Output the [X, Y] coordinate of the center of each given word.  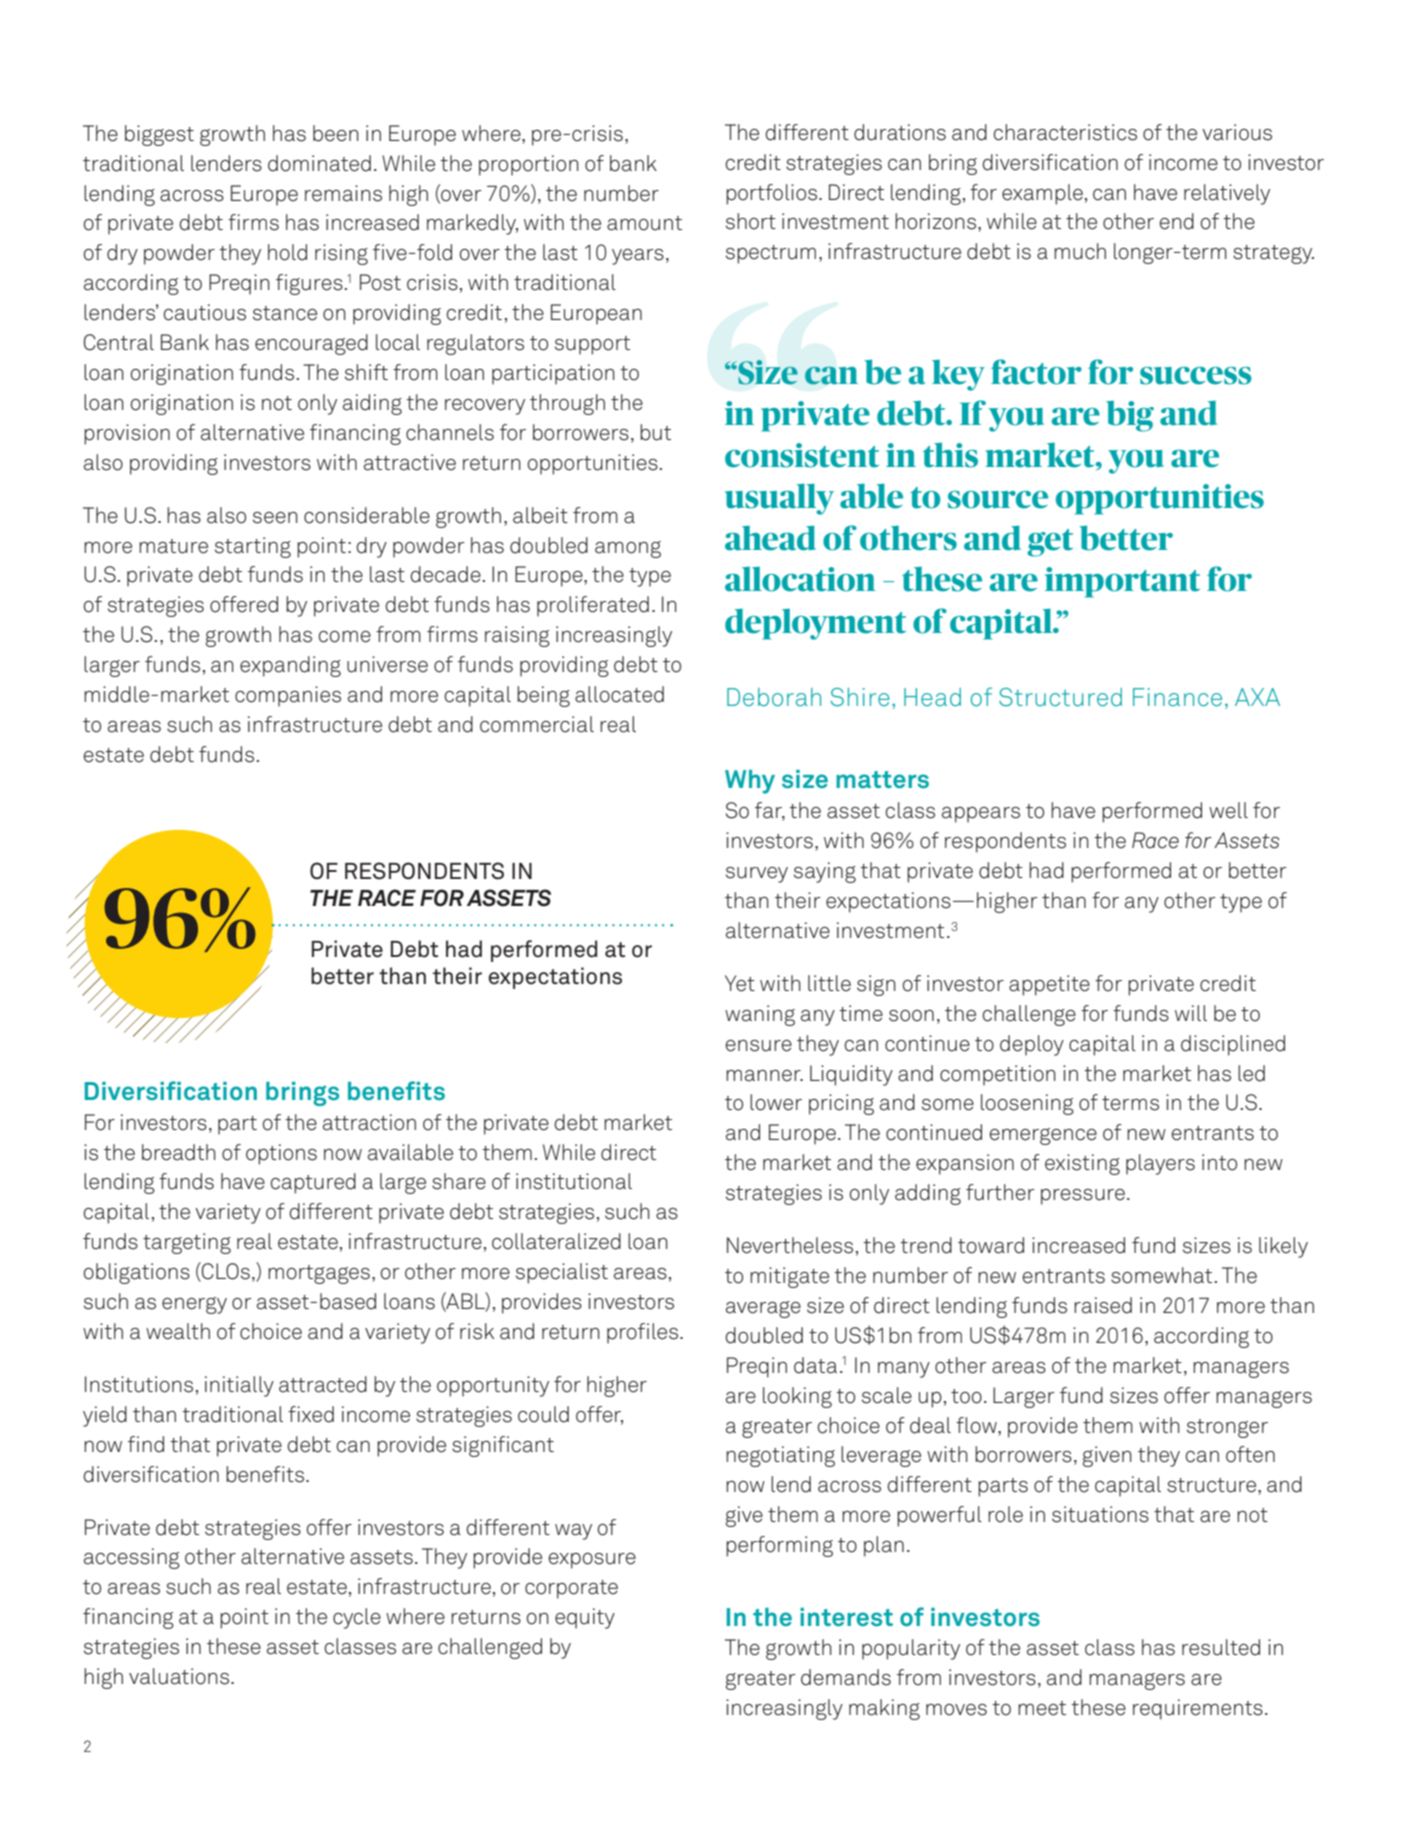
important [1122, 582]
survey [757, 875]
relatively [1227, 194]
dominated [319, 163]
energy [194, 1305]
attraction [369, 1122]
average [763, 1309]
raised [1103, 1305]
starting [253, 547]
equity [585, 1618]
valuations [180, 1676]
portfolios [771, 194]
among [628, 549]
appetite [1049, 985]
